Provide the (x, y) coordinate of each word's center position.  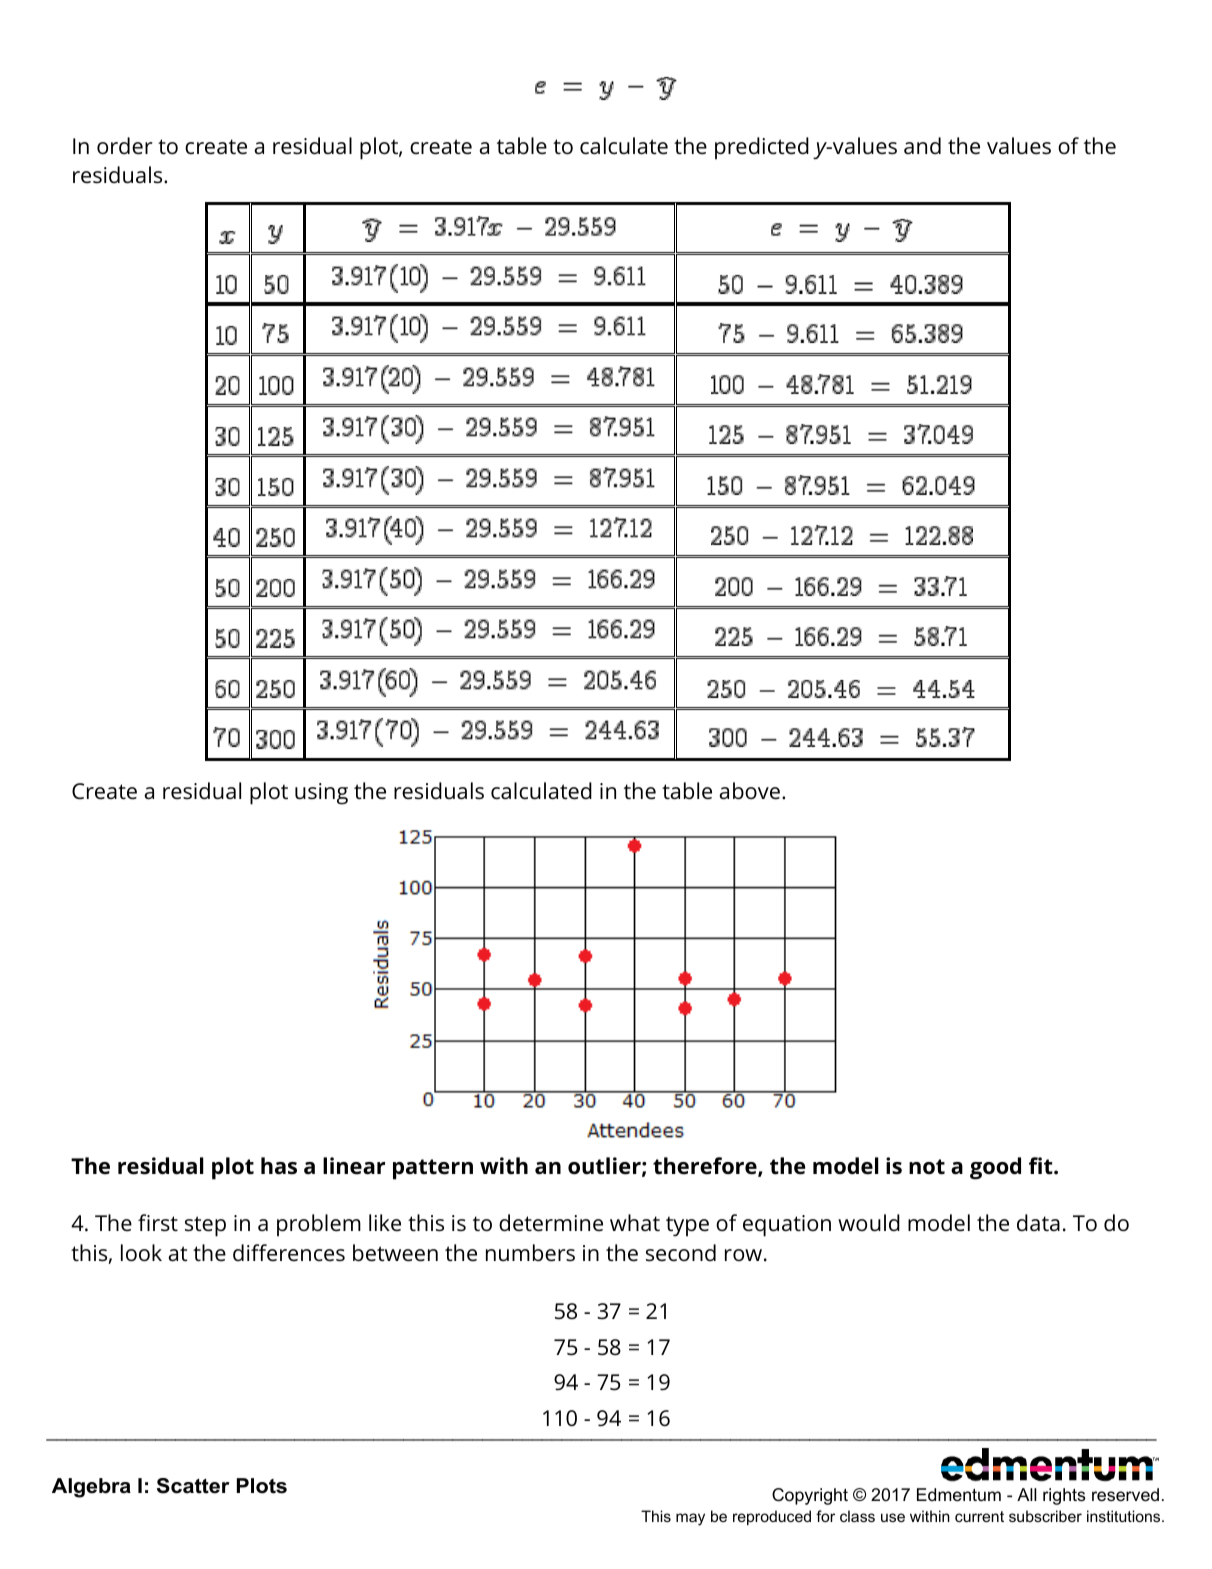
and (922, 145)
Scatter (193, 1486)
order (125, 146)
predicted (762, 148)
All (1027, 1494)
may (690, 1519)
